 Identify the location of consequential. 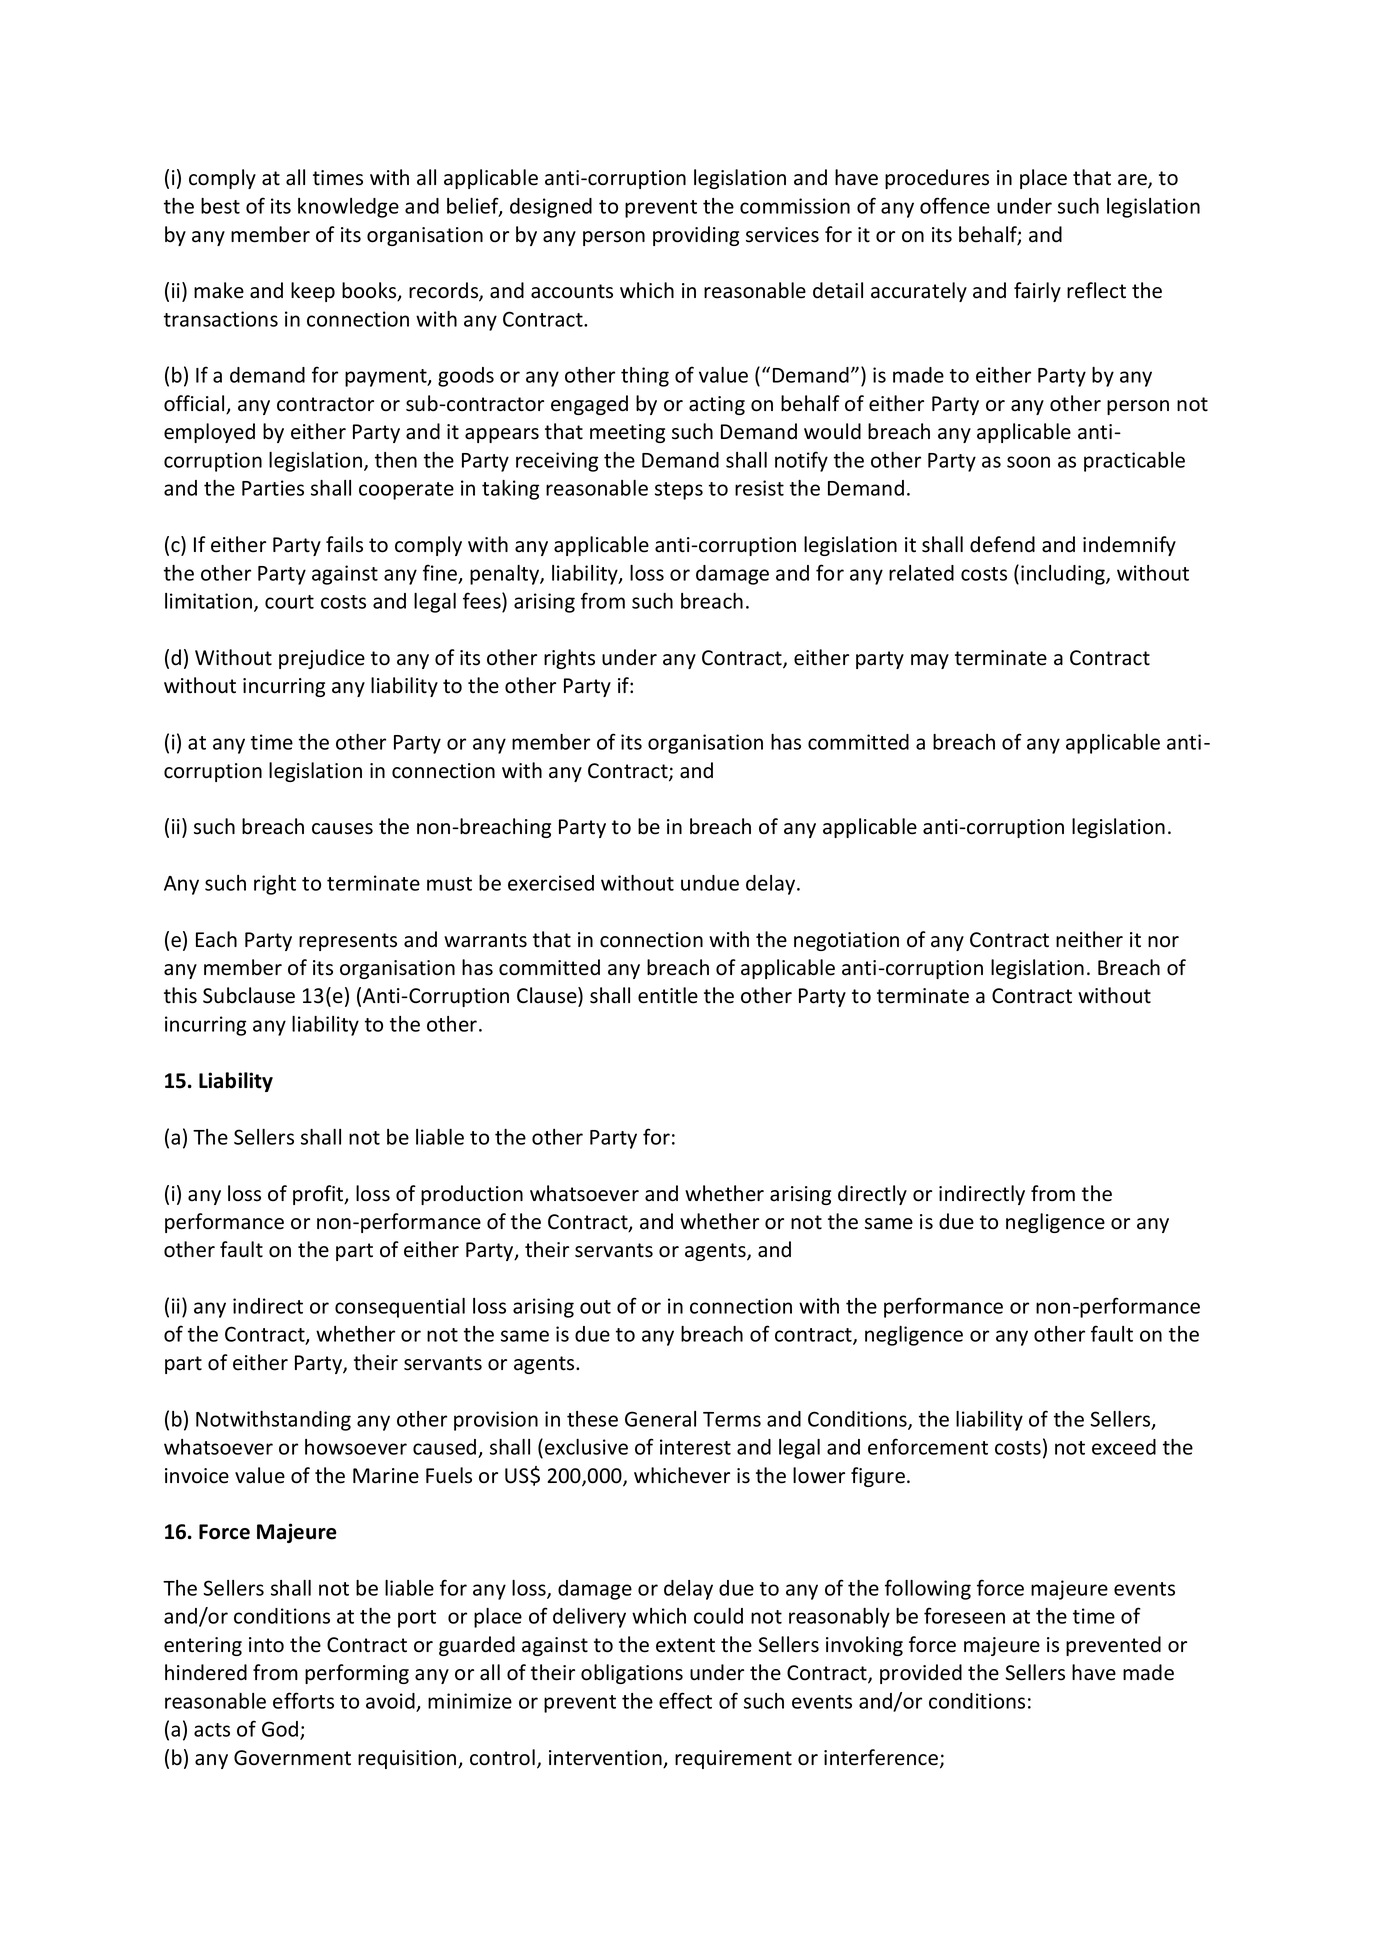
(400, 1308).
